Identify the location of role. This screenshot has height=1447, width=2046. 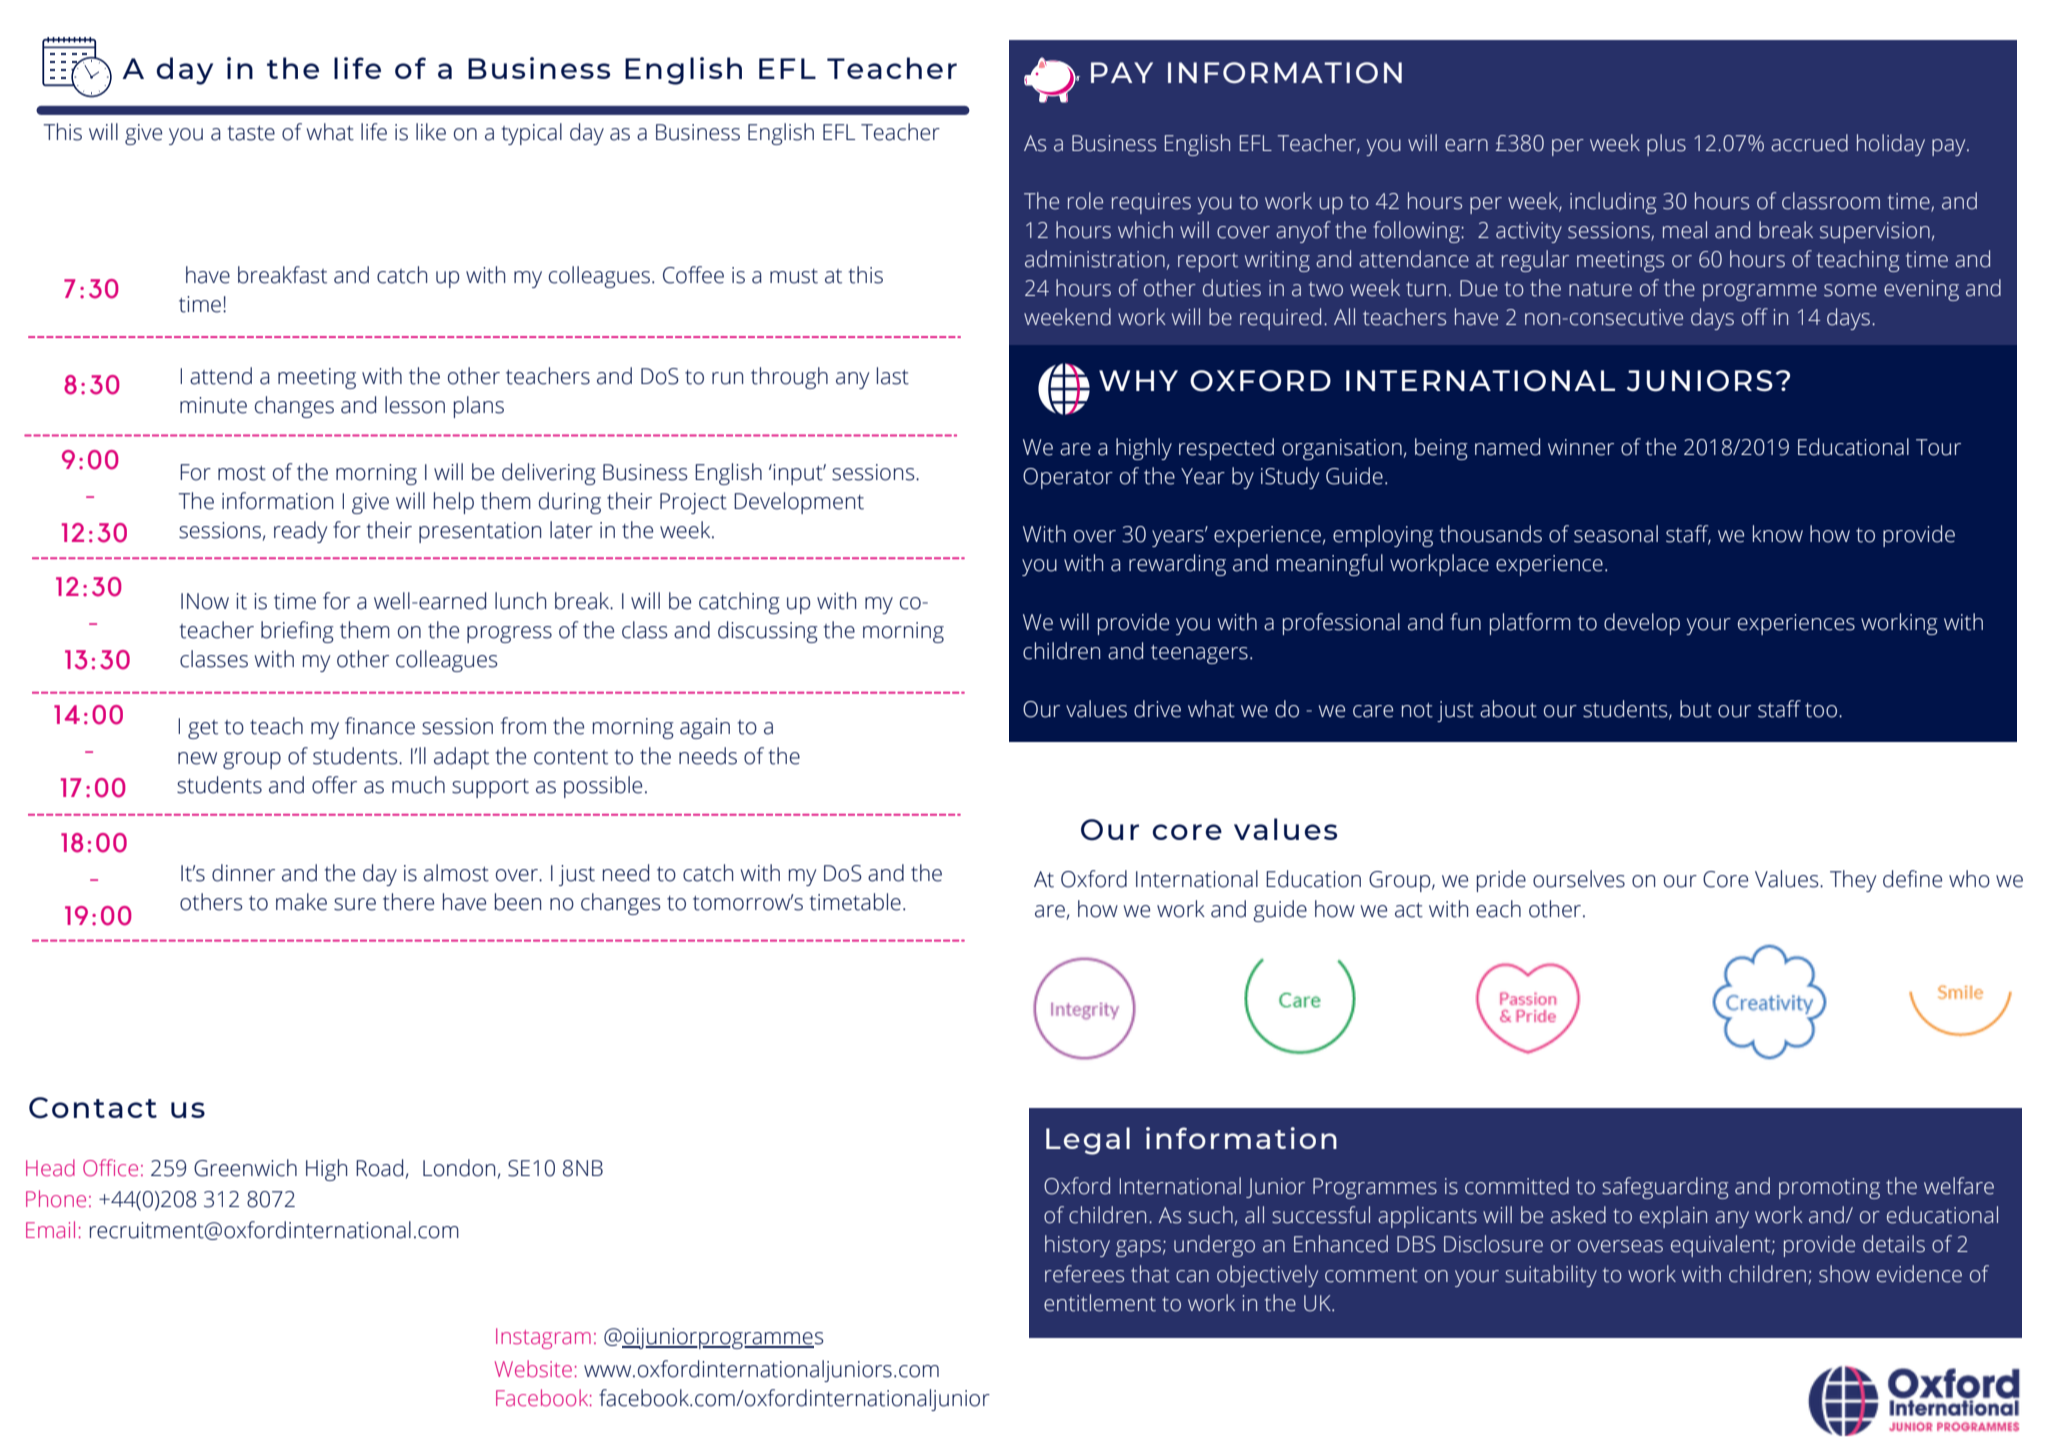
(1085, 201).
